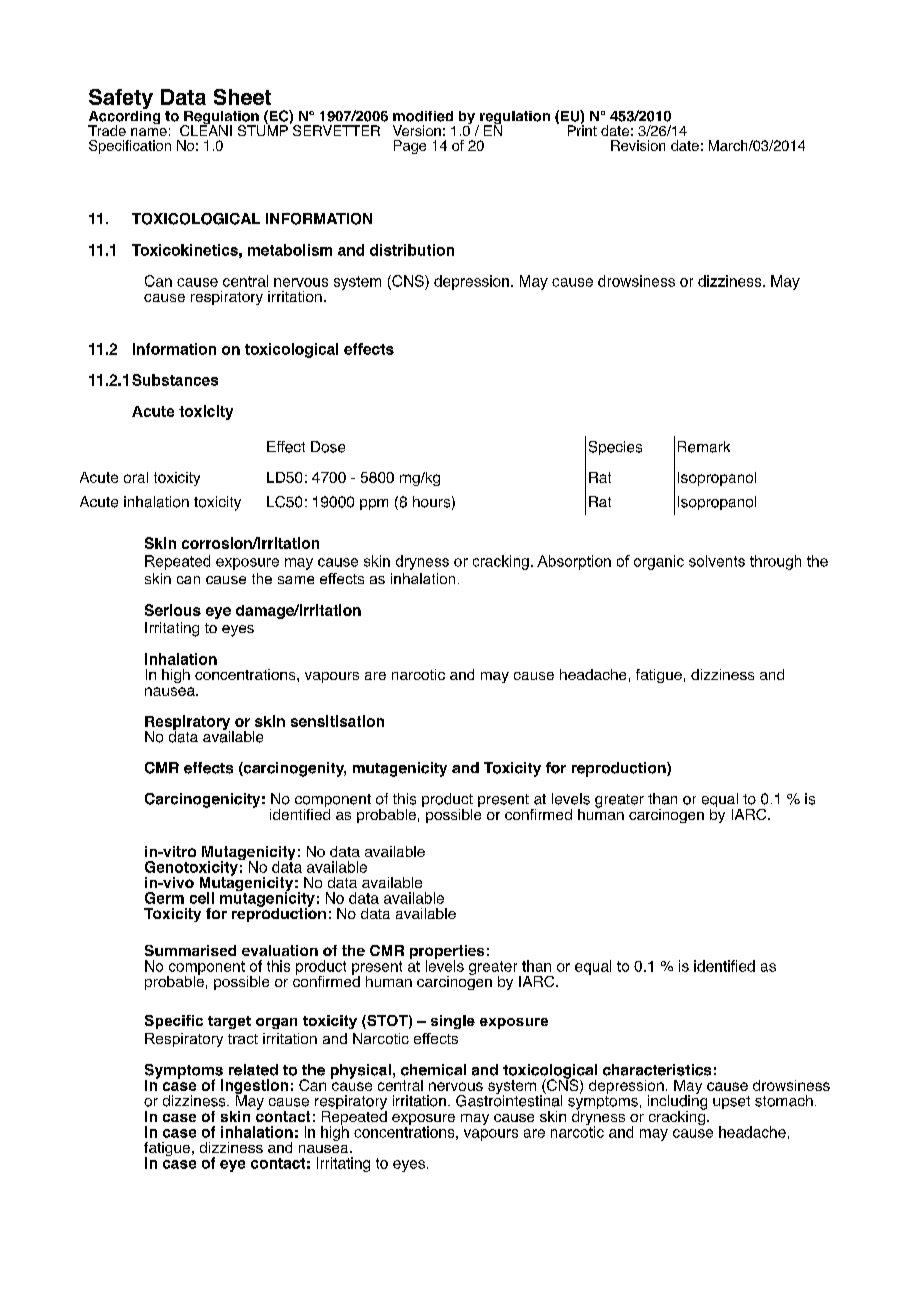  Describe the element at coordinates (704, 447) in the screenshot. I see `Remark` at that location.
